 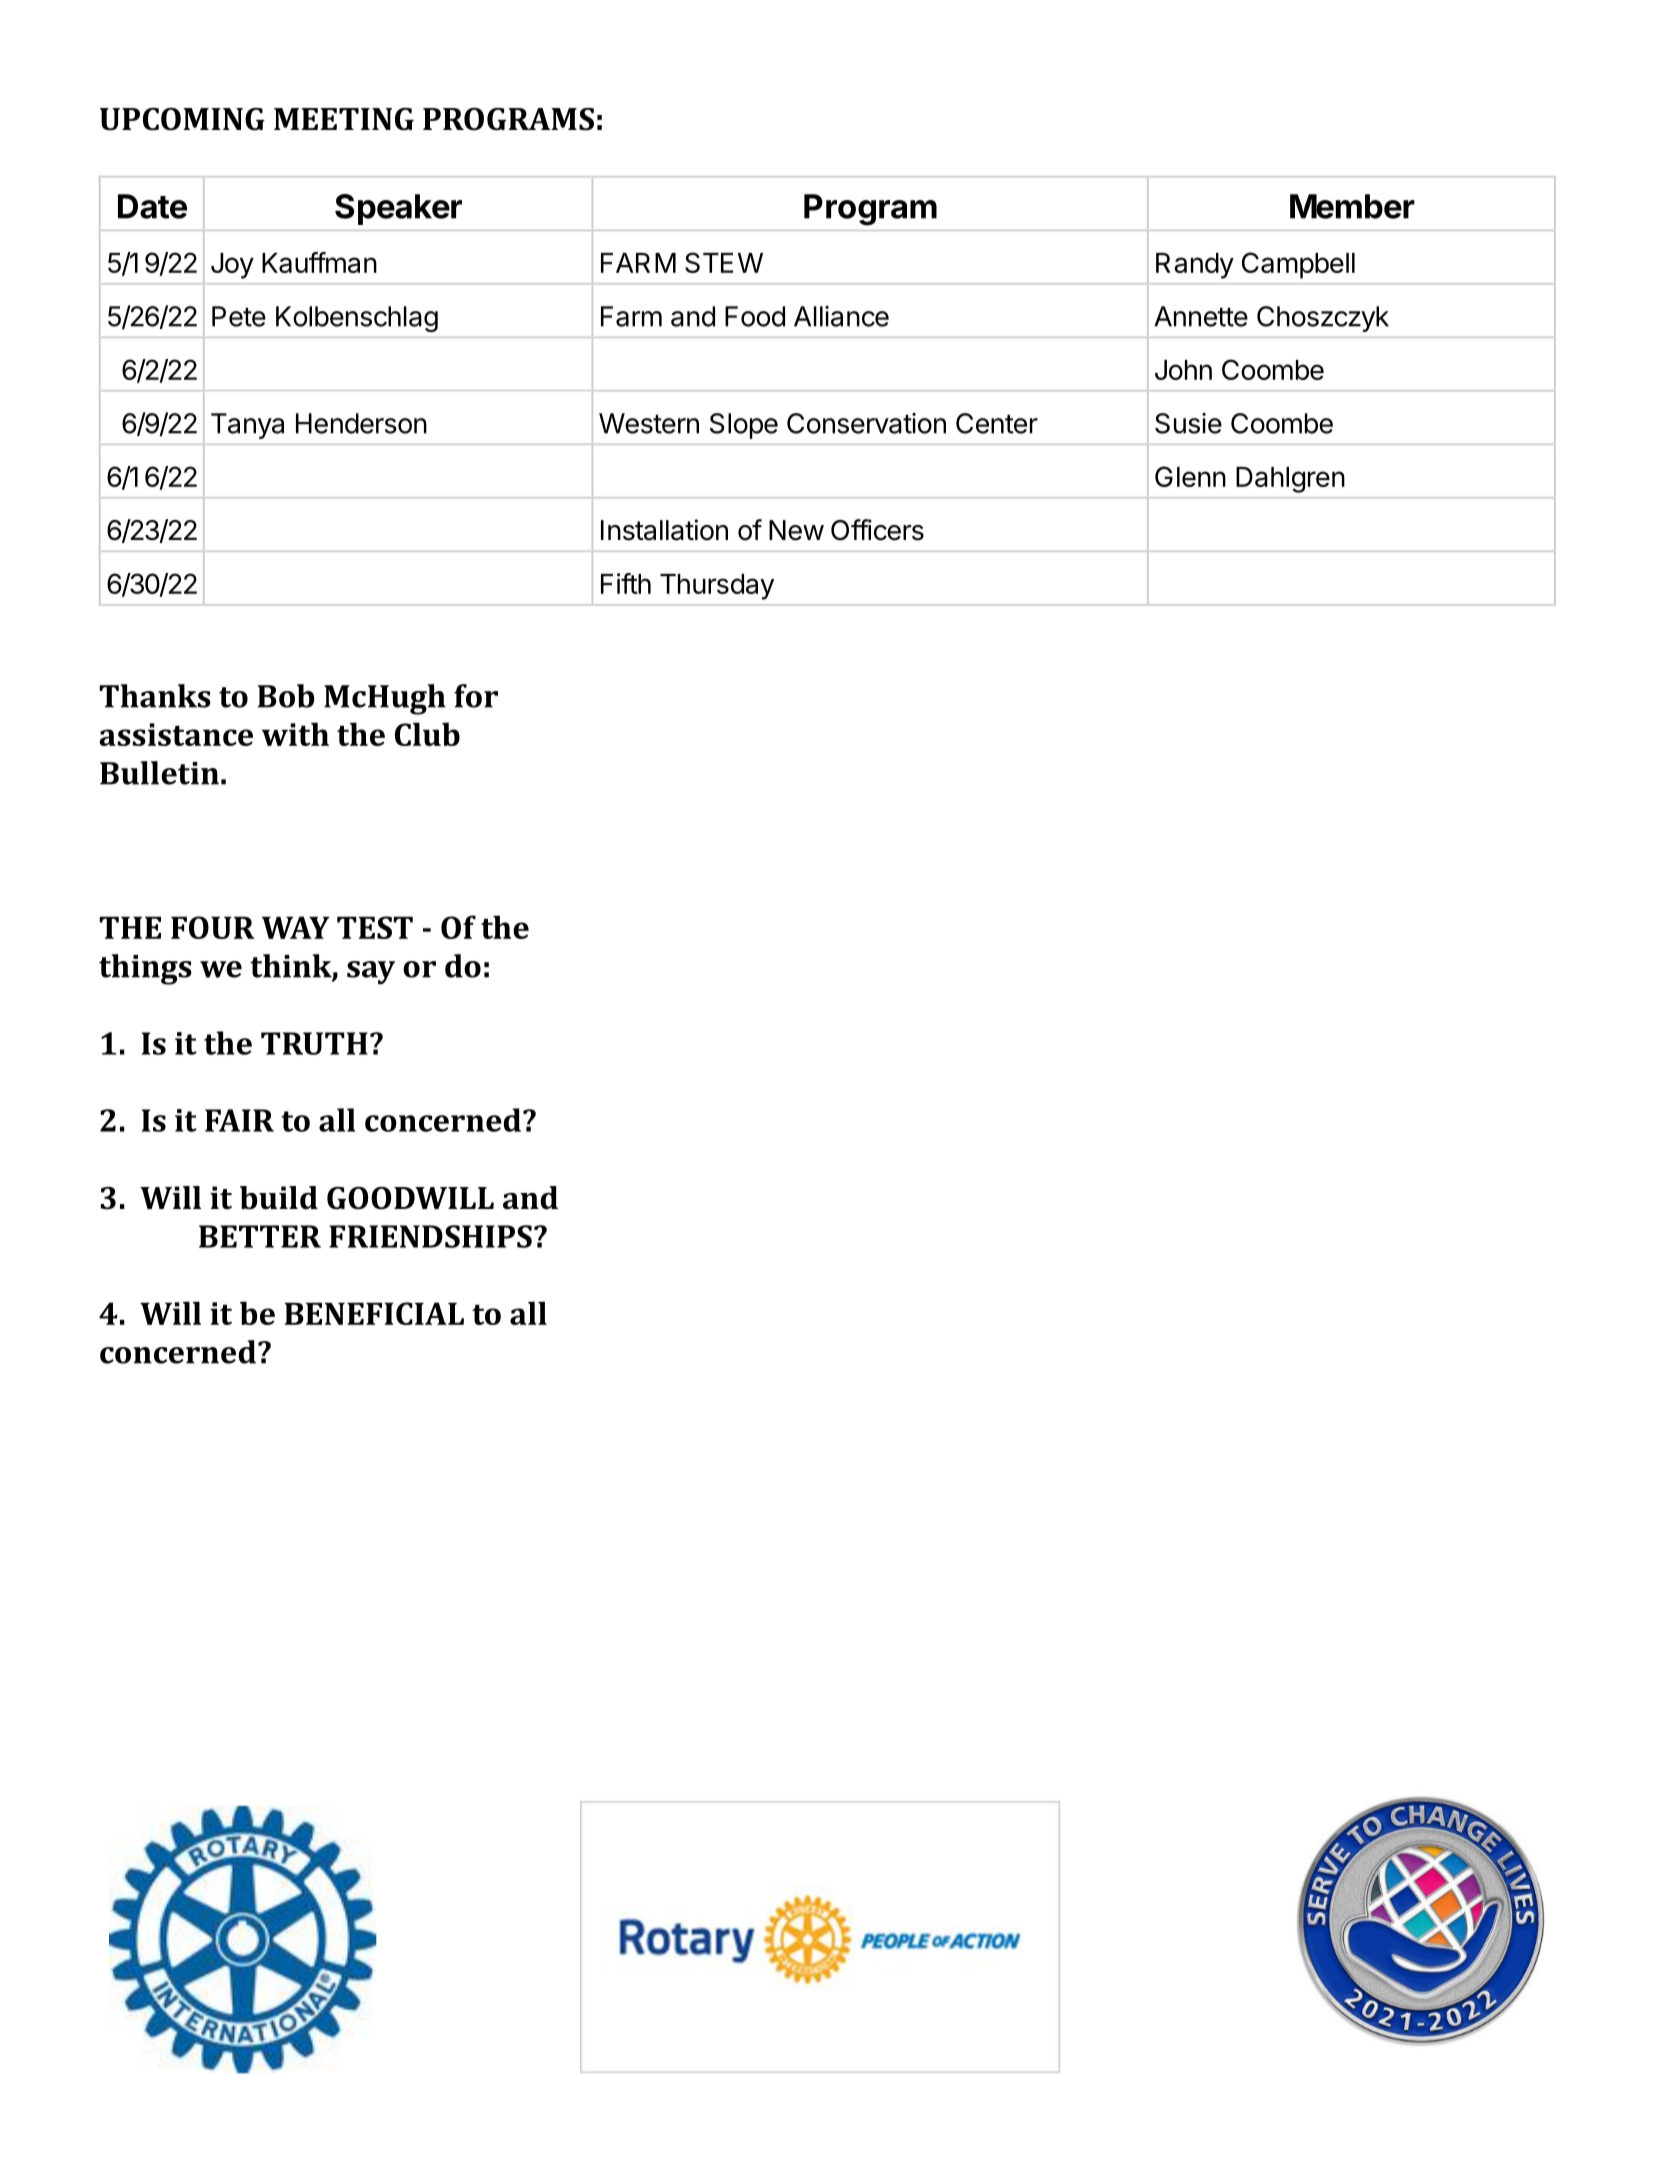 I want to click on with, so click(x=295, y=734).
